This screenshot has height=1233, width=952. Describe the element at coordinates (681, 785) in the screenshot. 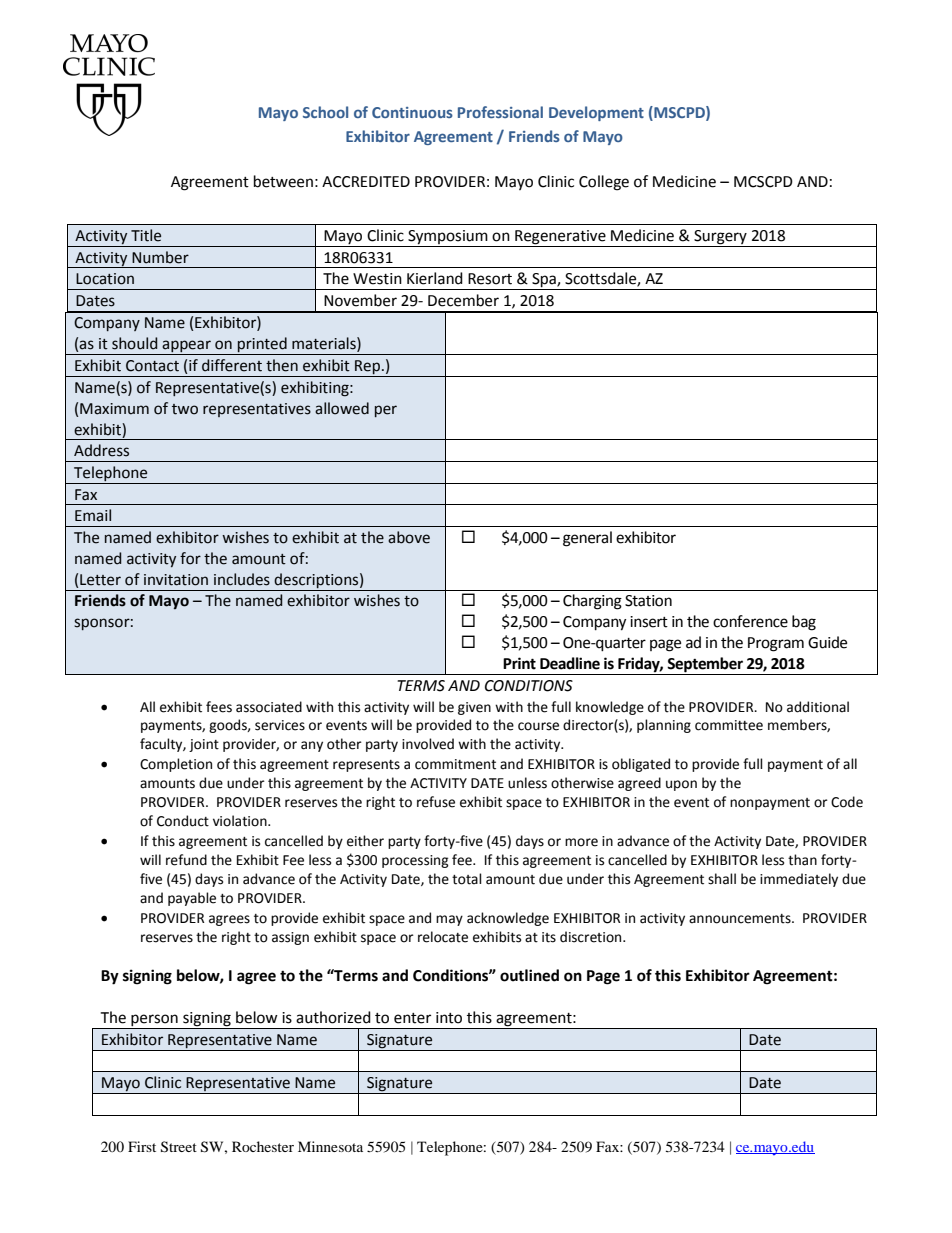

I see `upon` at that location.
